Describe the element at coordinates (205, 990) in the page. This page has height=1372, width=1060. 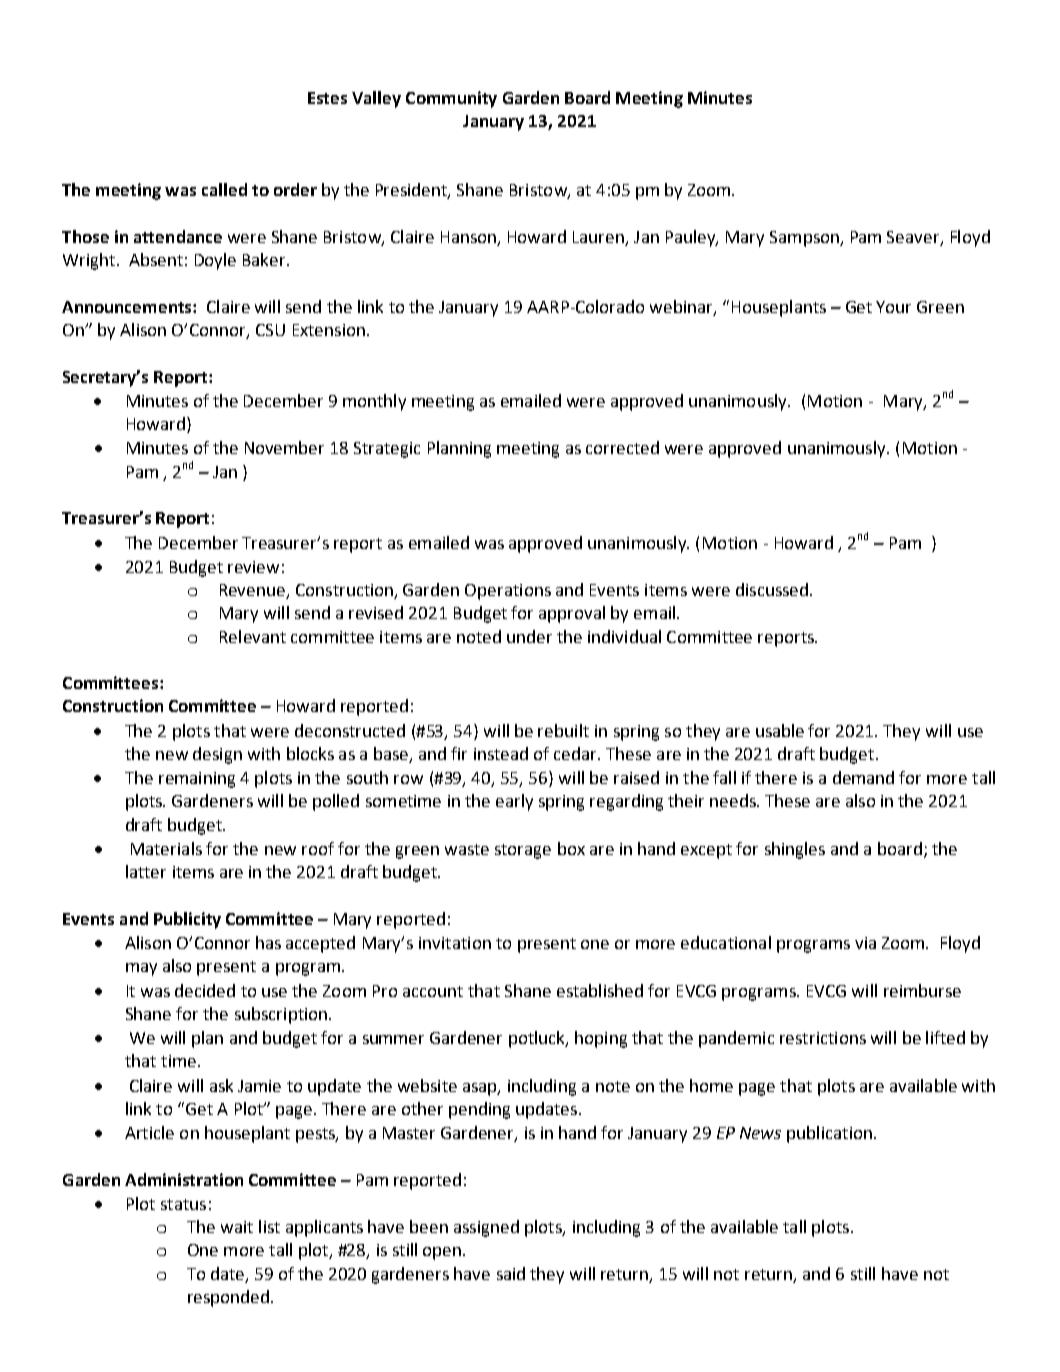
I see `decided` at that location.
